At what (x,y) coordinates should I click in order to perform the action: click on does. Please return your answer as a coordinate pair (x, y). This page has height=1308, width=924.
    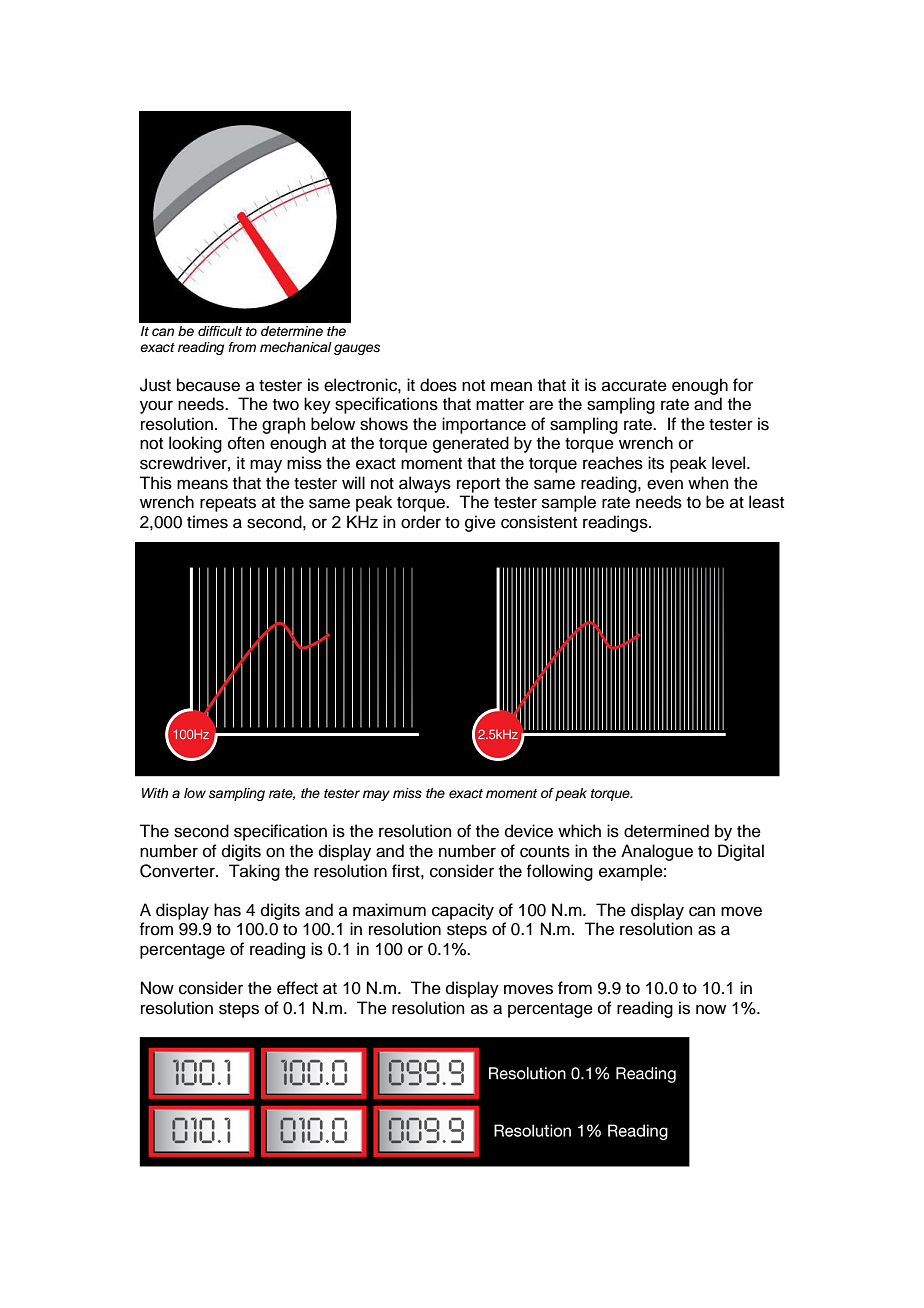
    Looking at the image, I should click on (438, 385).
